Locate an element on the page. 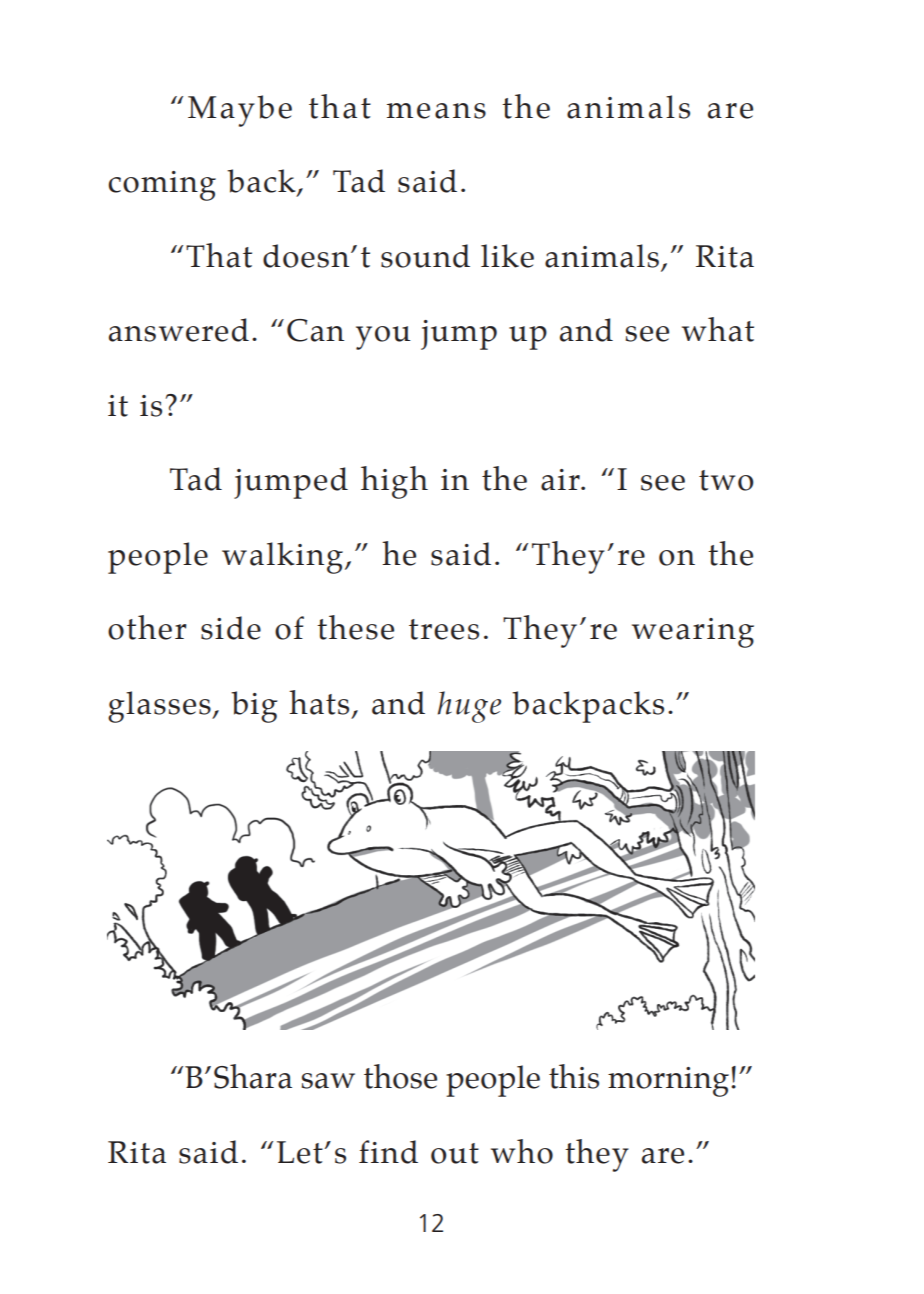 The image size is (924, 1294). what is located at coordinates (718, 329).
